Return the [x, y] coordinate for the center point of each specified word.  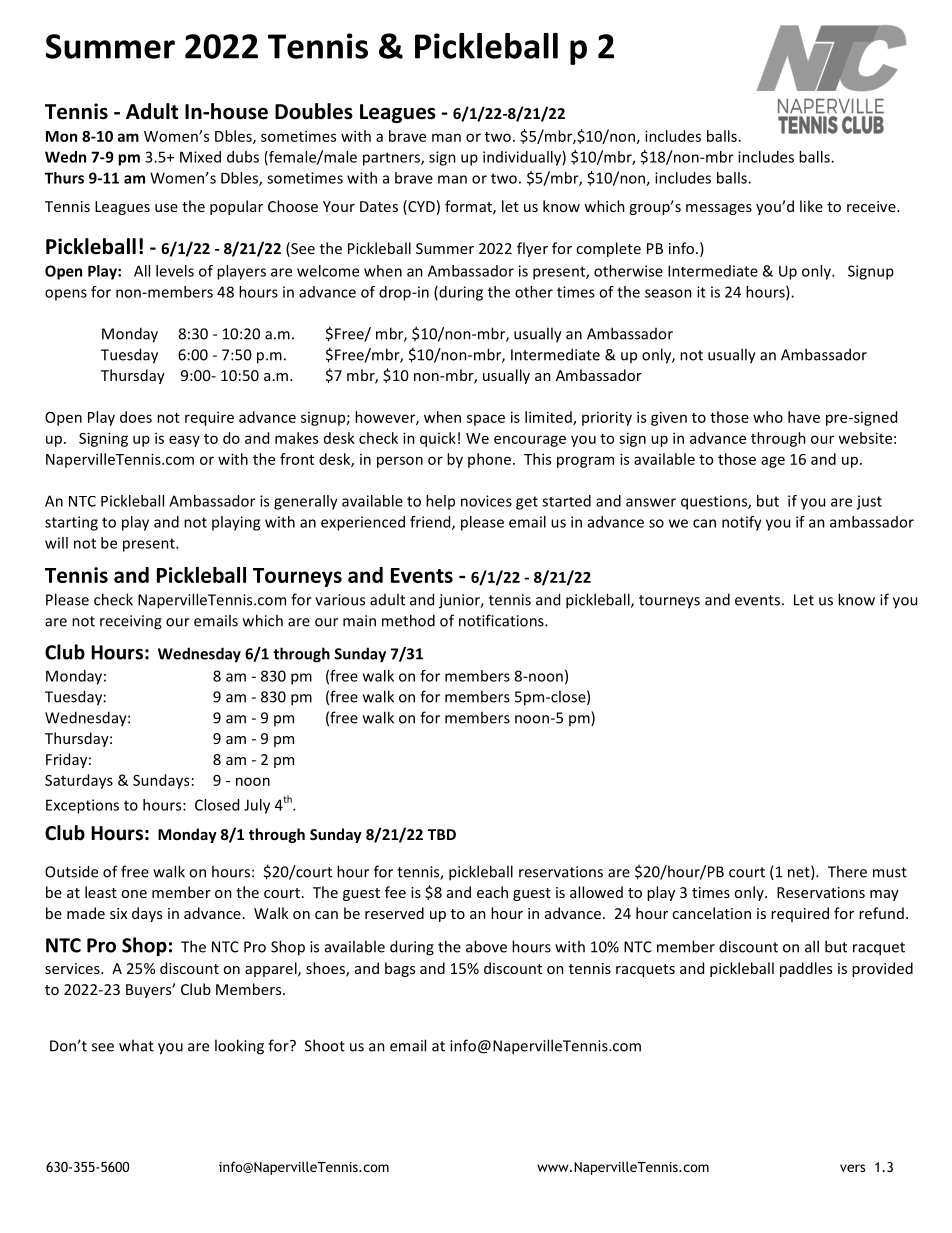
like [811, 206]
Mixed [200, 157]
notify [742, 523]
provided [882, 969]
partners [392, 159]
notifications [502, 620]
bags [400, 969]
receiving [131, 622]
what [136, 1045]
